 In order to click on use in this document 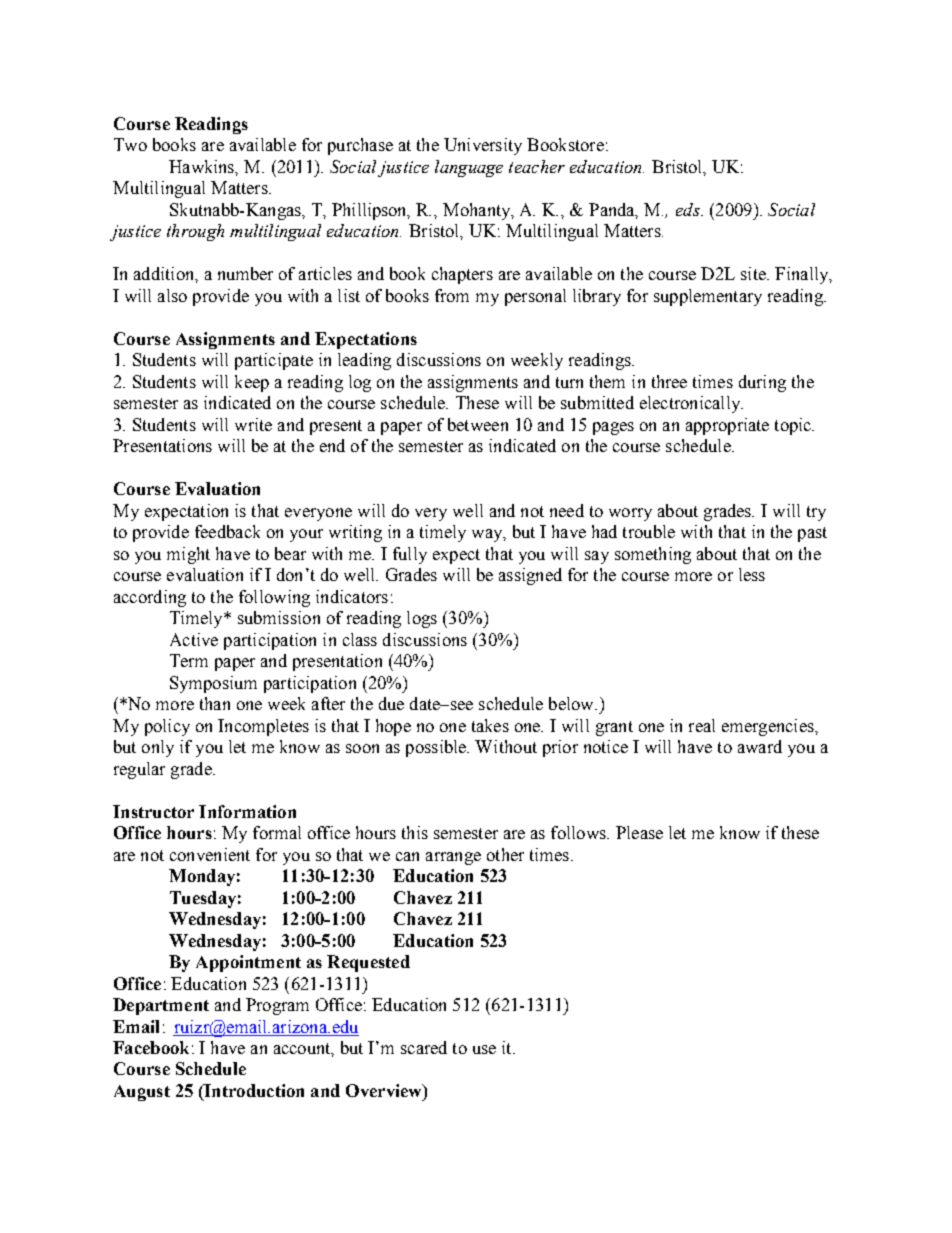, I will do `click(484, 1049)`.
